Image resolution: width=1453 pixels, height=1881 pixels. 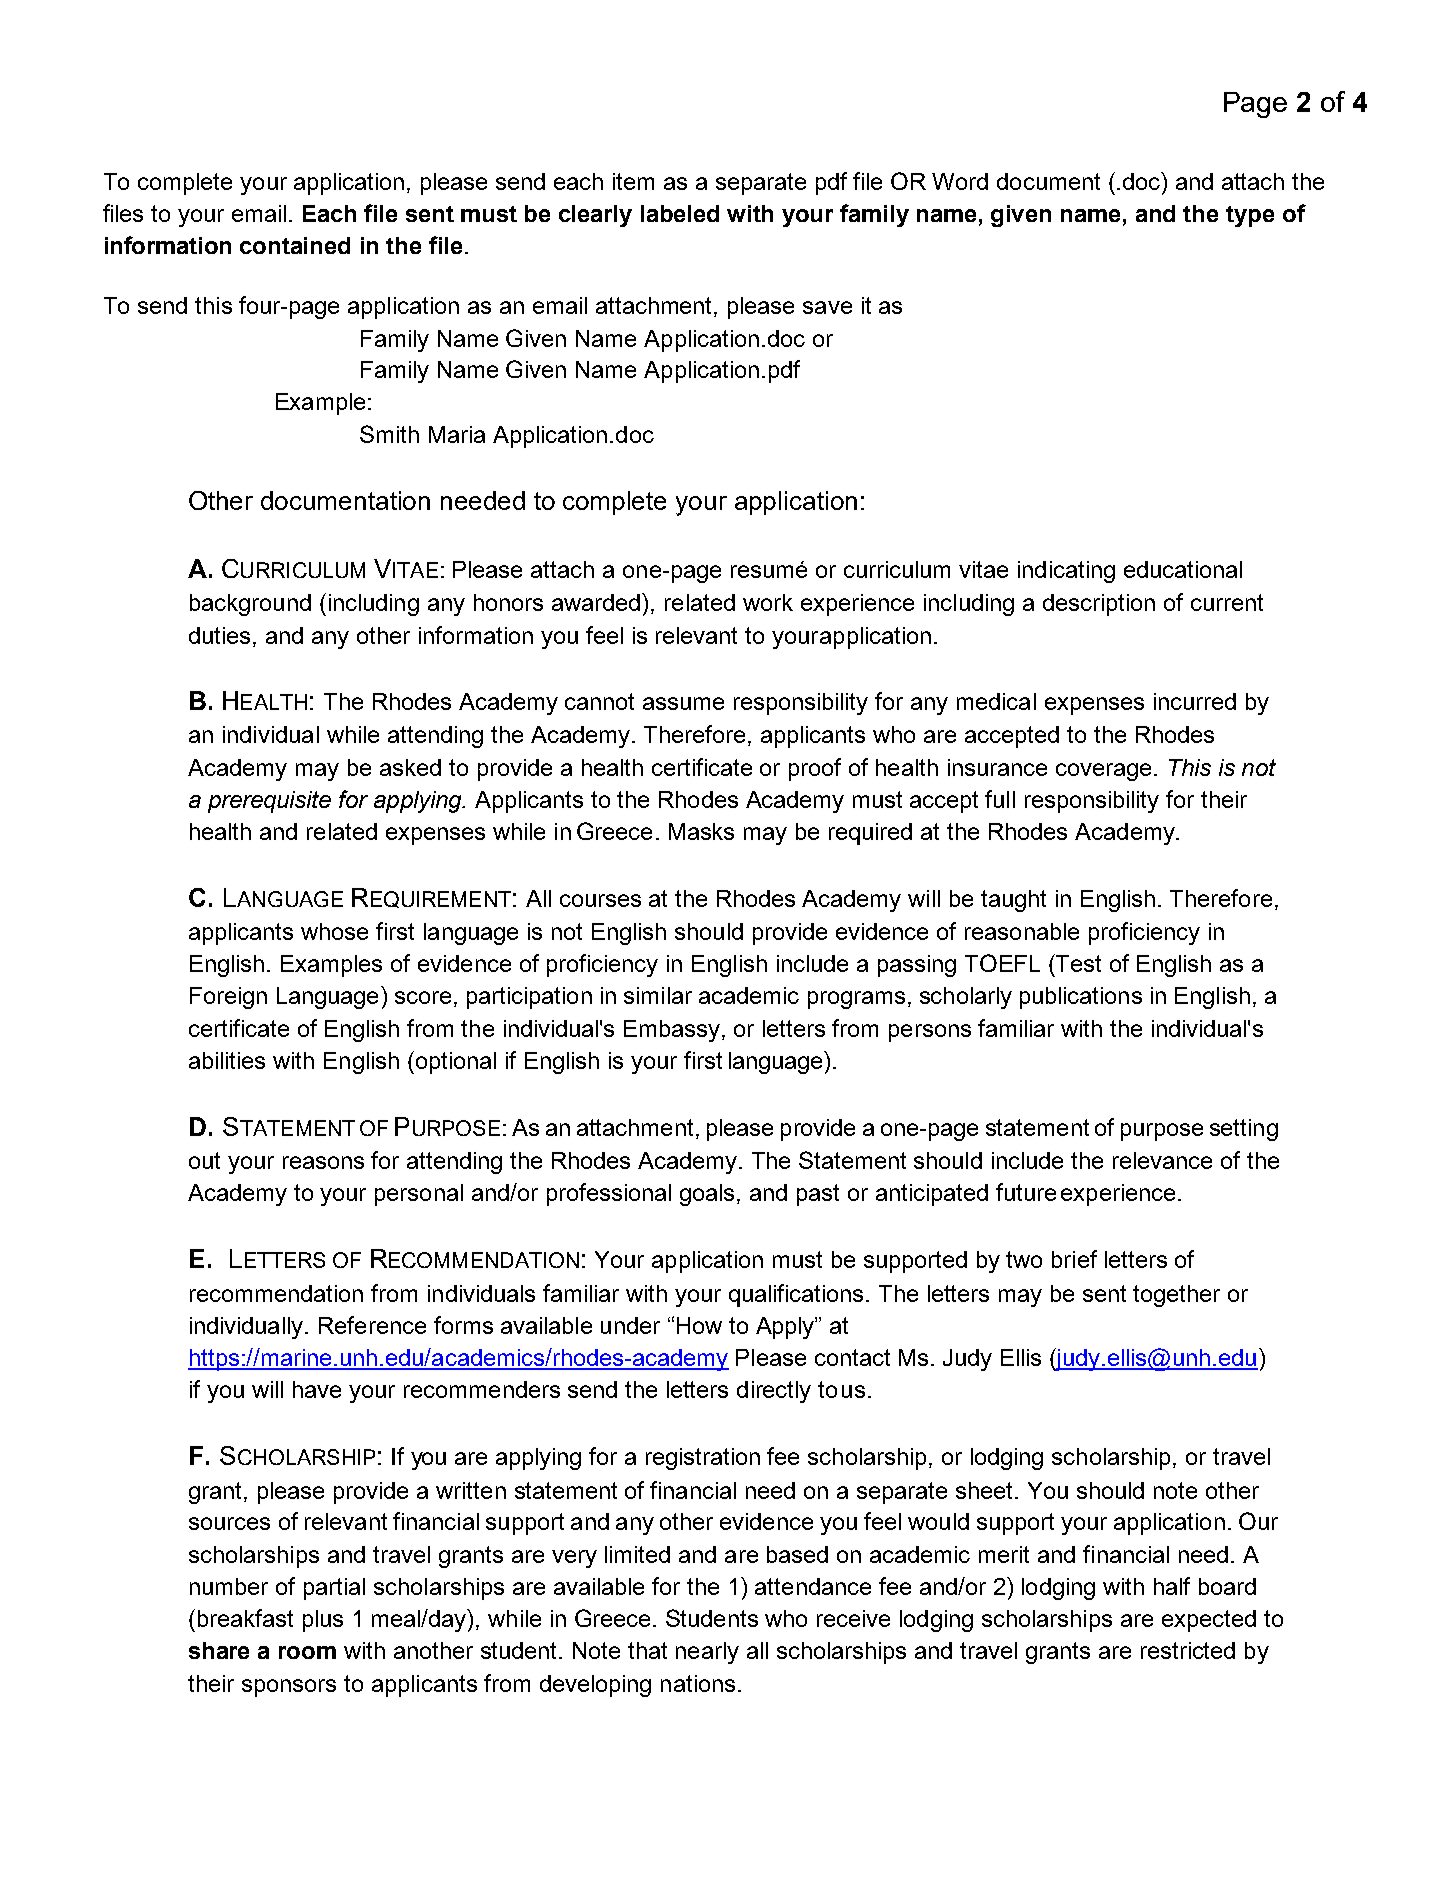 What do you see at coordinates (1188, 1650) in the screenshot?
I see `restricted` at bounding box center [1188, 1650].
